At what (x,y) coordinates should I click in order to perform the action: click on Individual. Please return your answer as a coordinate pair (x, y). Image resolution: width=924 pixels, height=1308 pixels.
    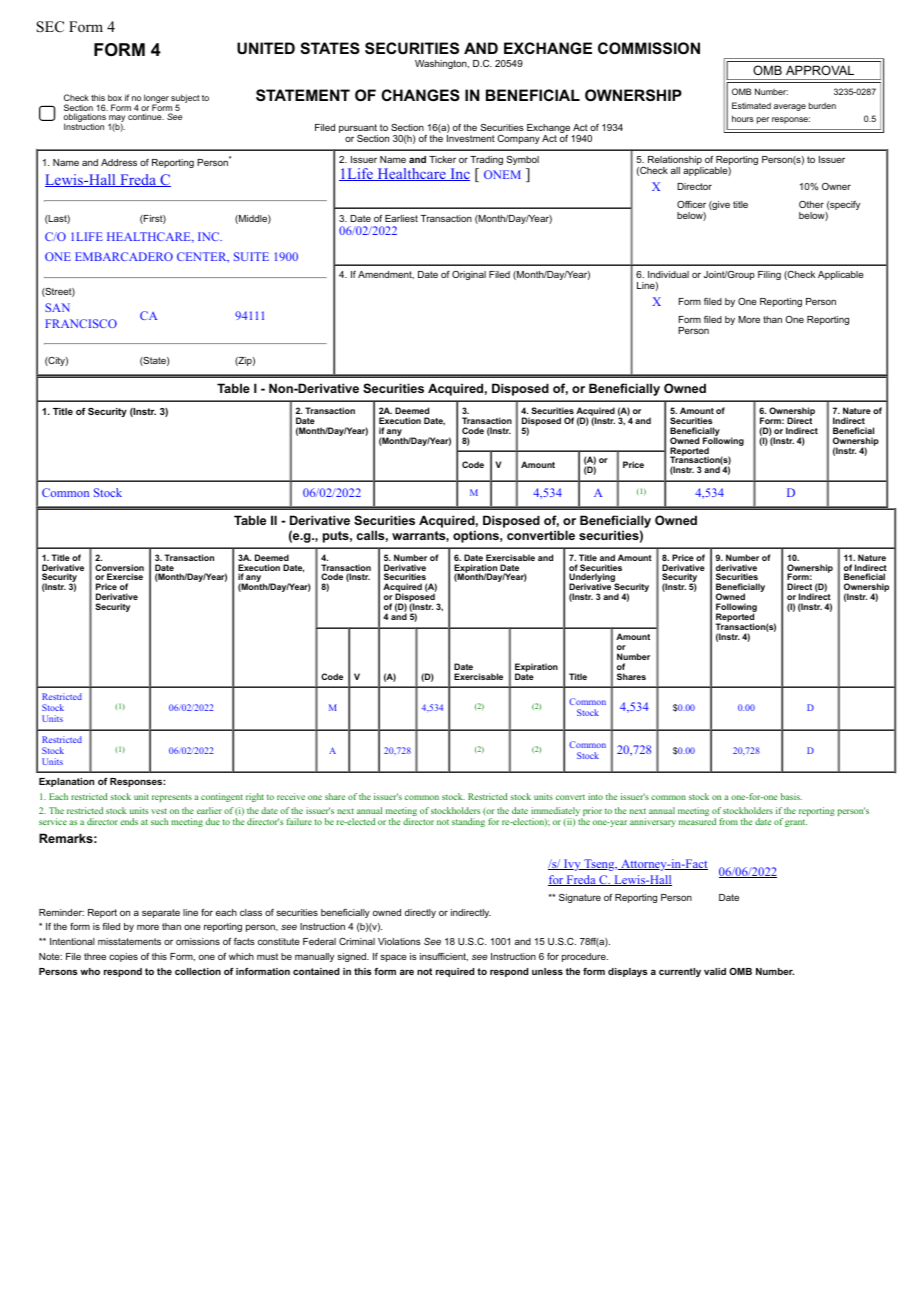
    Looking at the image, I should click on (668, 274).
